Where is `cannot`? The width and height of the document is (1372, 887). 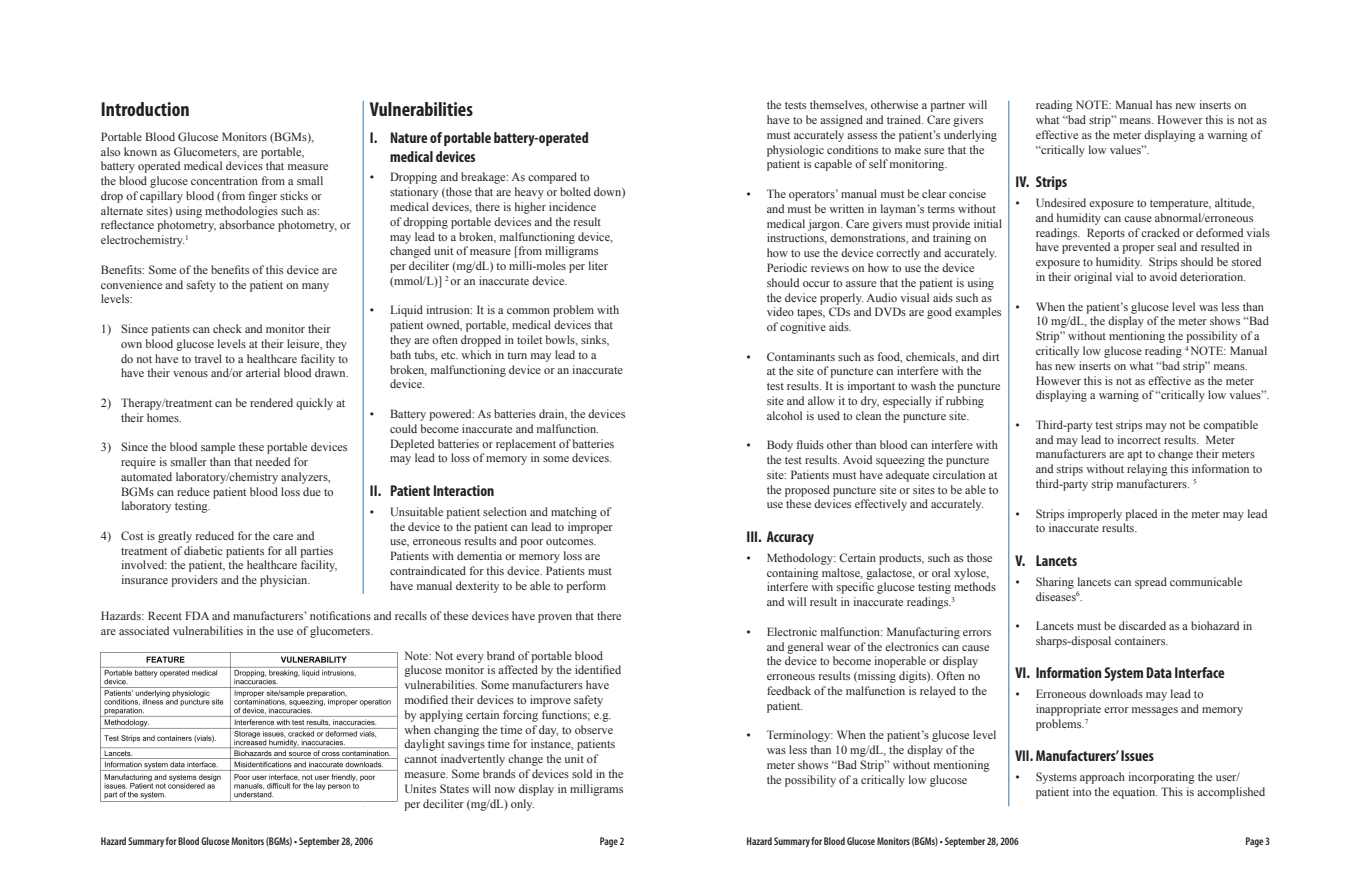 cannot is located at coordinates (420, 759).
